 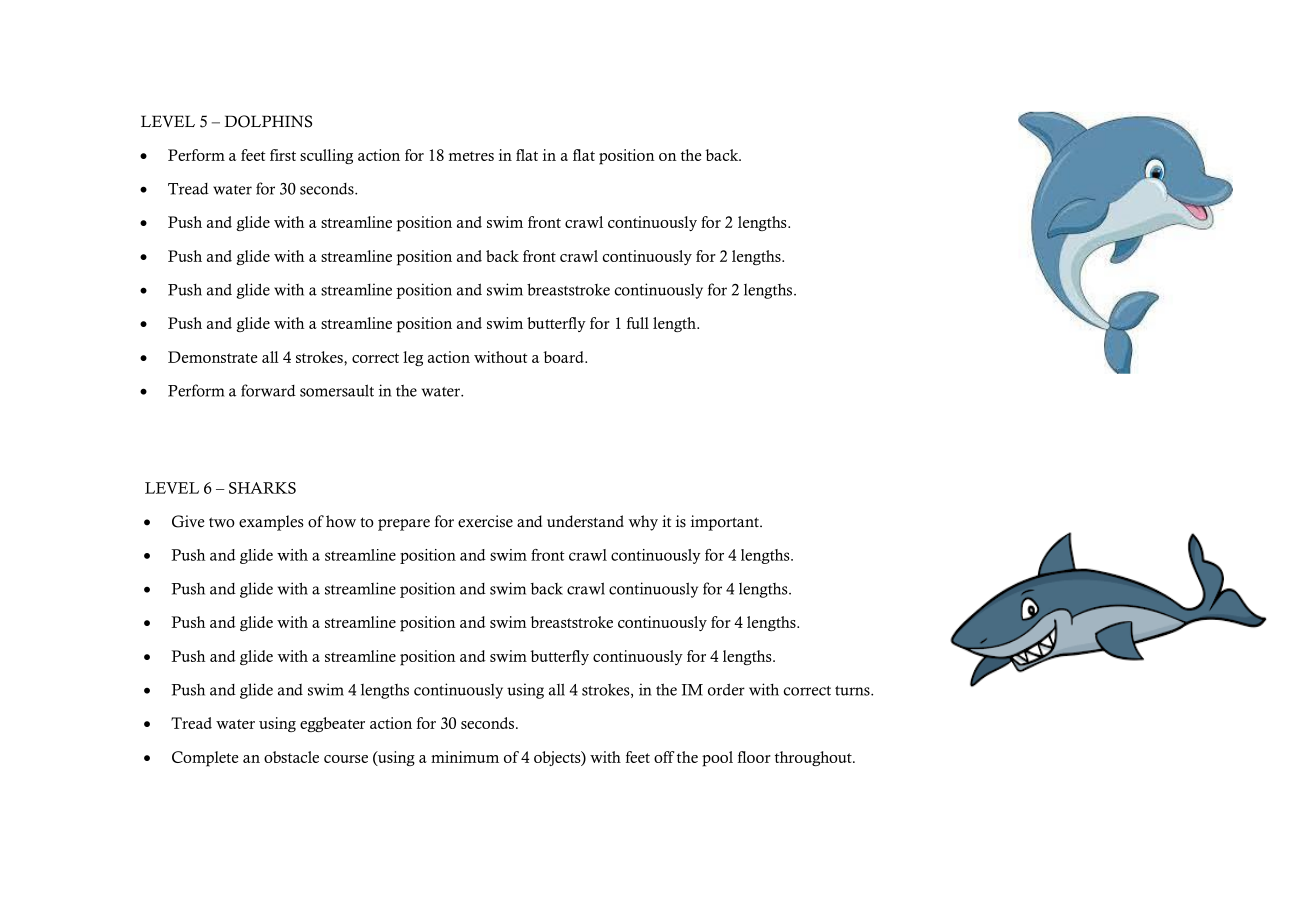 I want to click on understand, so click(x=585, y=521).
